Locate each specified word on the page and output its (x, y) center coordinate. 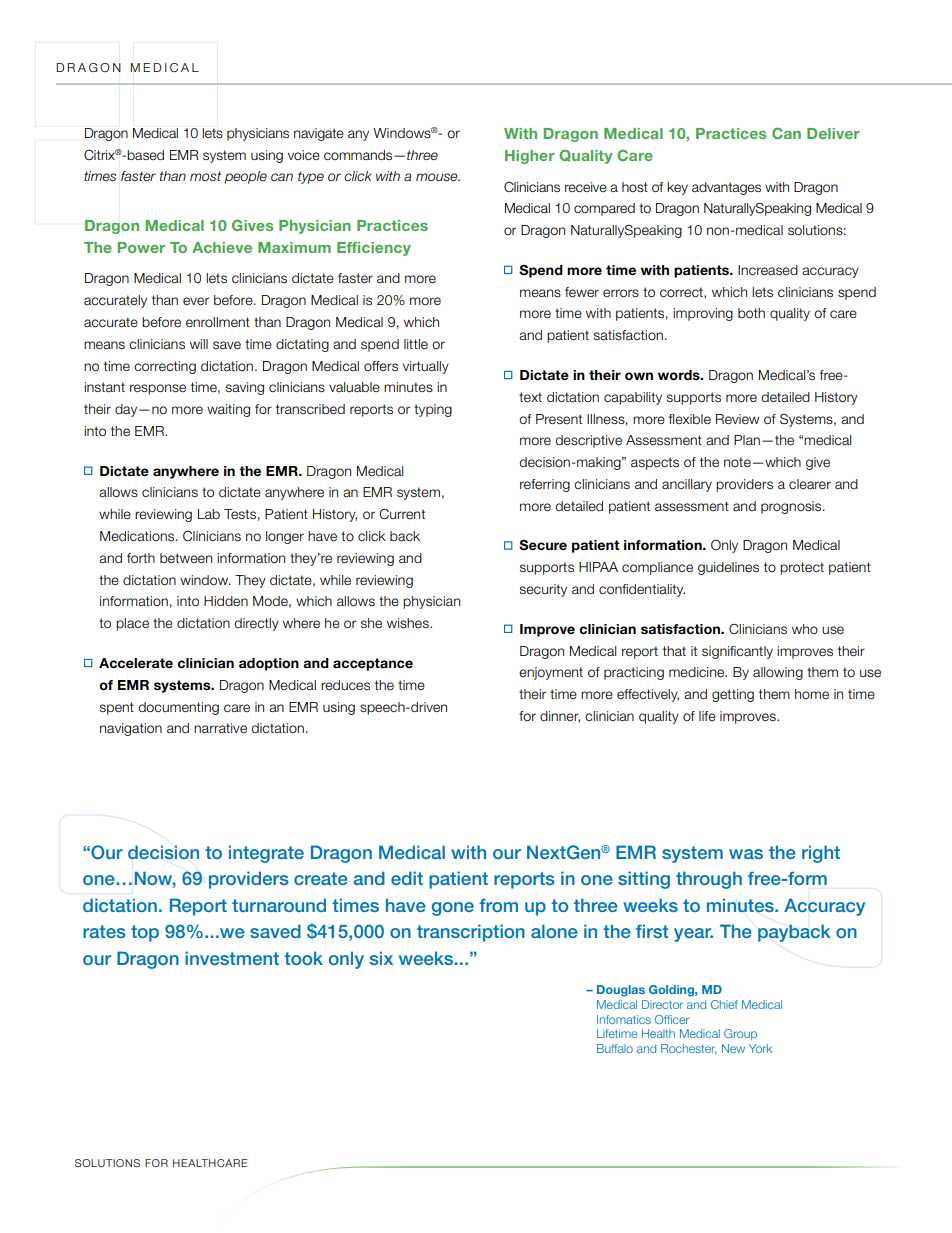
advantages (726, 188)
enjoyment (551, 673)
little (416, 344)
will (199, 344)
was (746, 854)
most (205, 176)
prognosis (792, 507)
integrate (266, 854)
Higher (530, 157)
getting (733, 695)
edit (407, 878)
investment (232, 958)
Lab (209, 514)
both (751, 313)
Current (402, 514)
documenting (178, 708)
